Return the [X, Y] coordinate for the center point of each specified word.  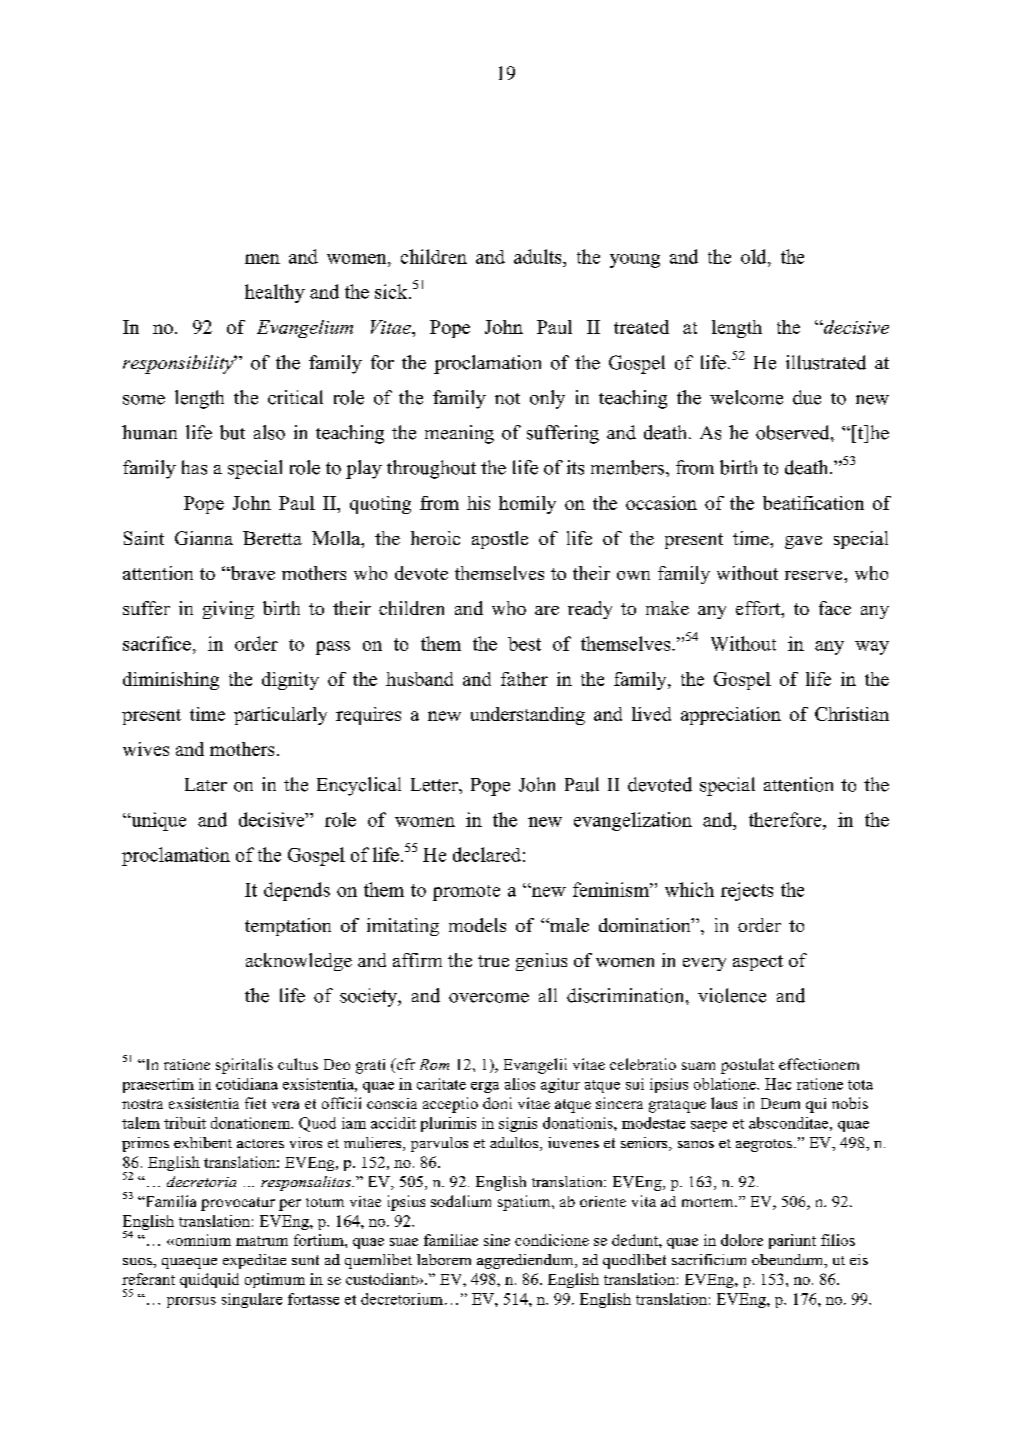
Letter [435, 785]
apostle [500, 540]
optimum [275, 1280]
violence [732, 995]
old [755, 256]
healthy [275, 293]
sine [497, 1240]
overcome [489, 998]
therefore [786, 819]
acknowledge [299, 962]
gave [803, 542]
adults [539, 256]
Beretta [272, 538]
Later [206, 785]
